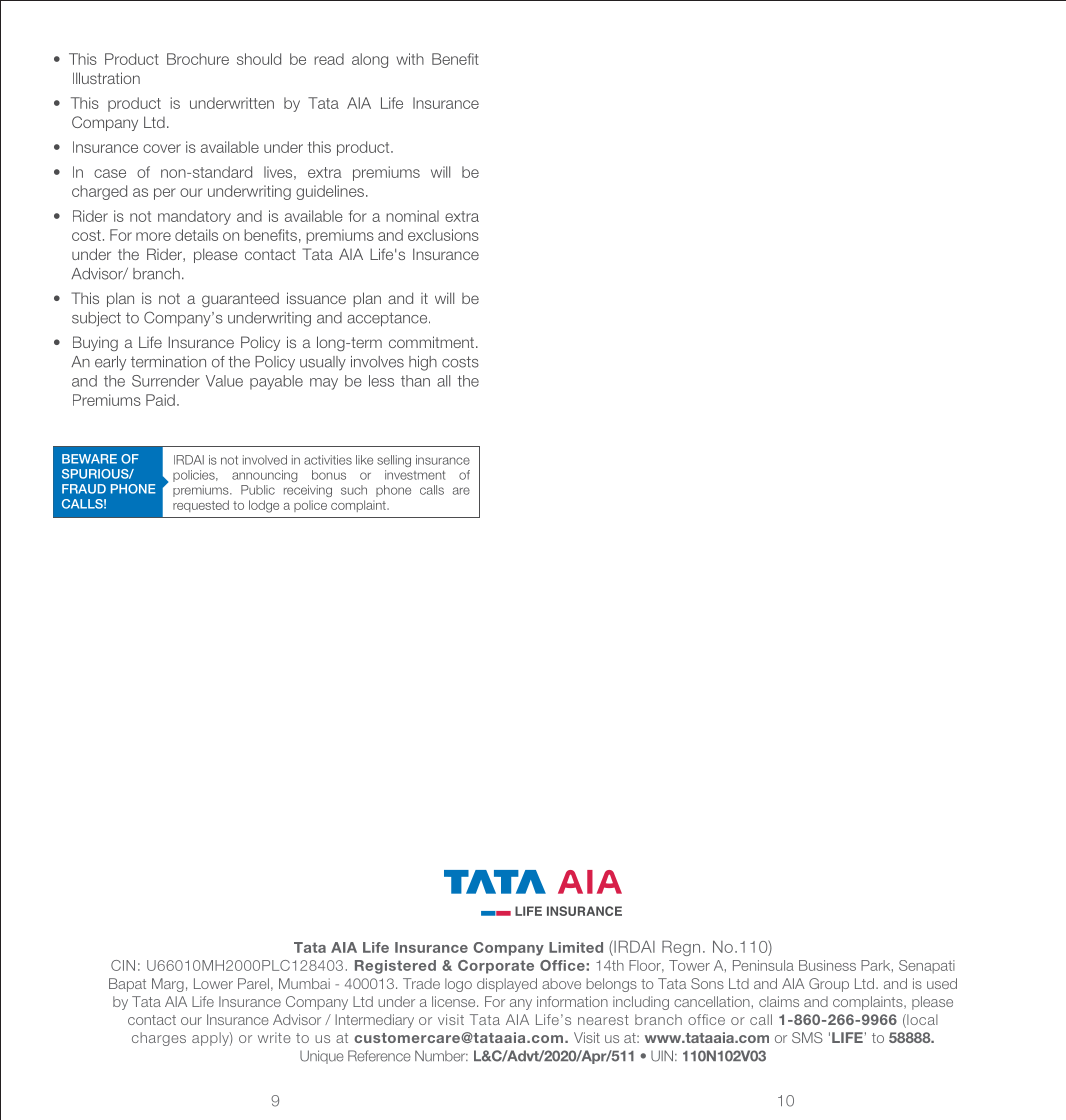 The height and width of the document is (1120, 1066). I want to click on exclusions, so click(443, 235).
